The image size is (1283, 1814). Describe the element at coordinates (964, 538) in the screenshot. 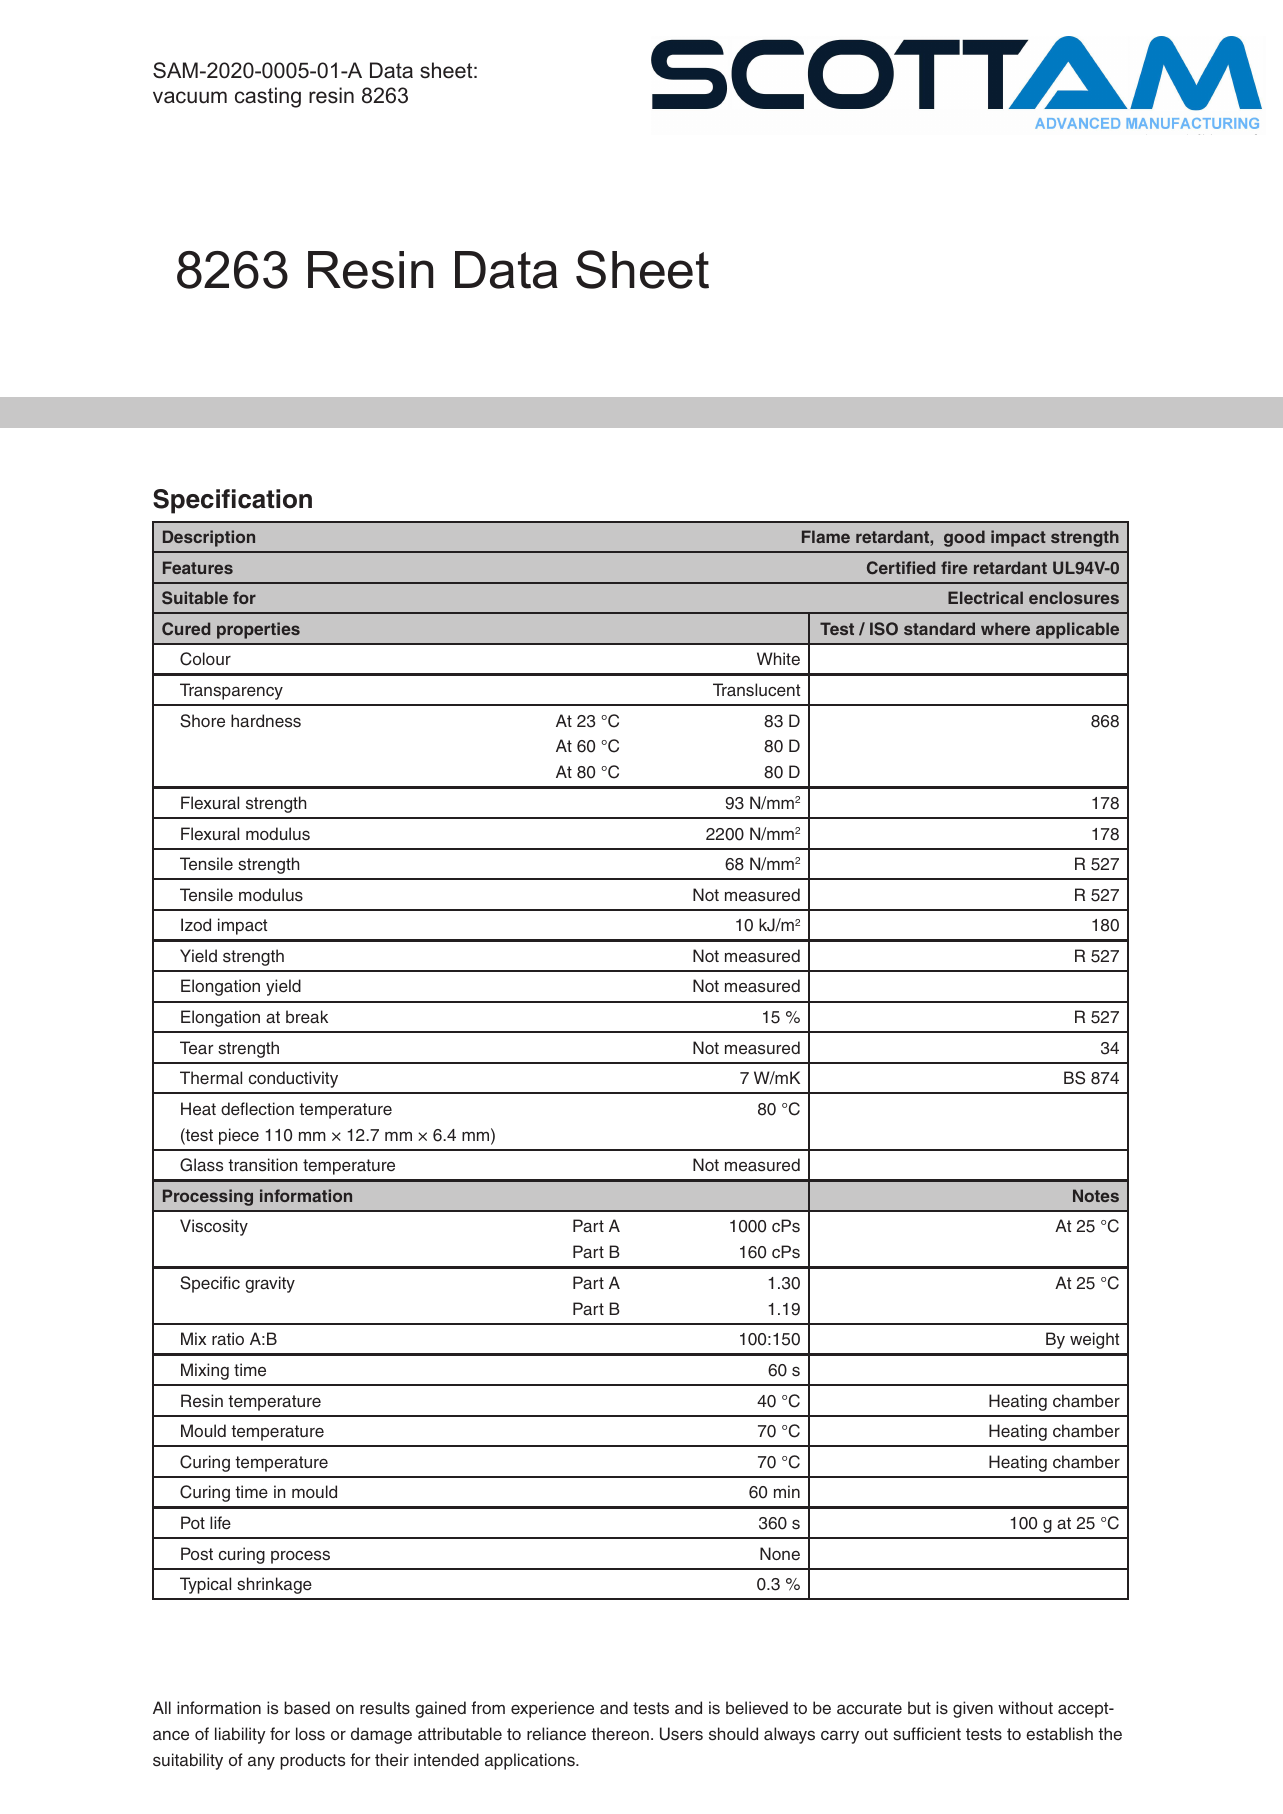

I see `good` at that location.
